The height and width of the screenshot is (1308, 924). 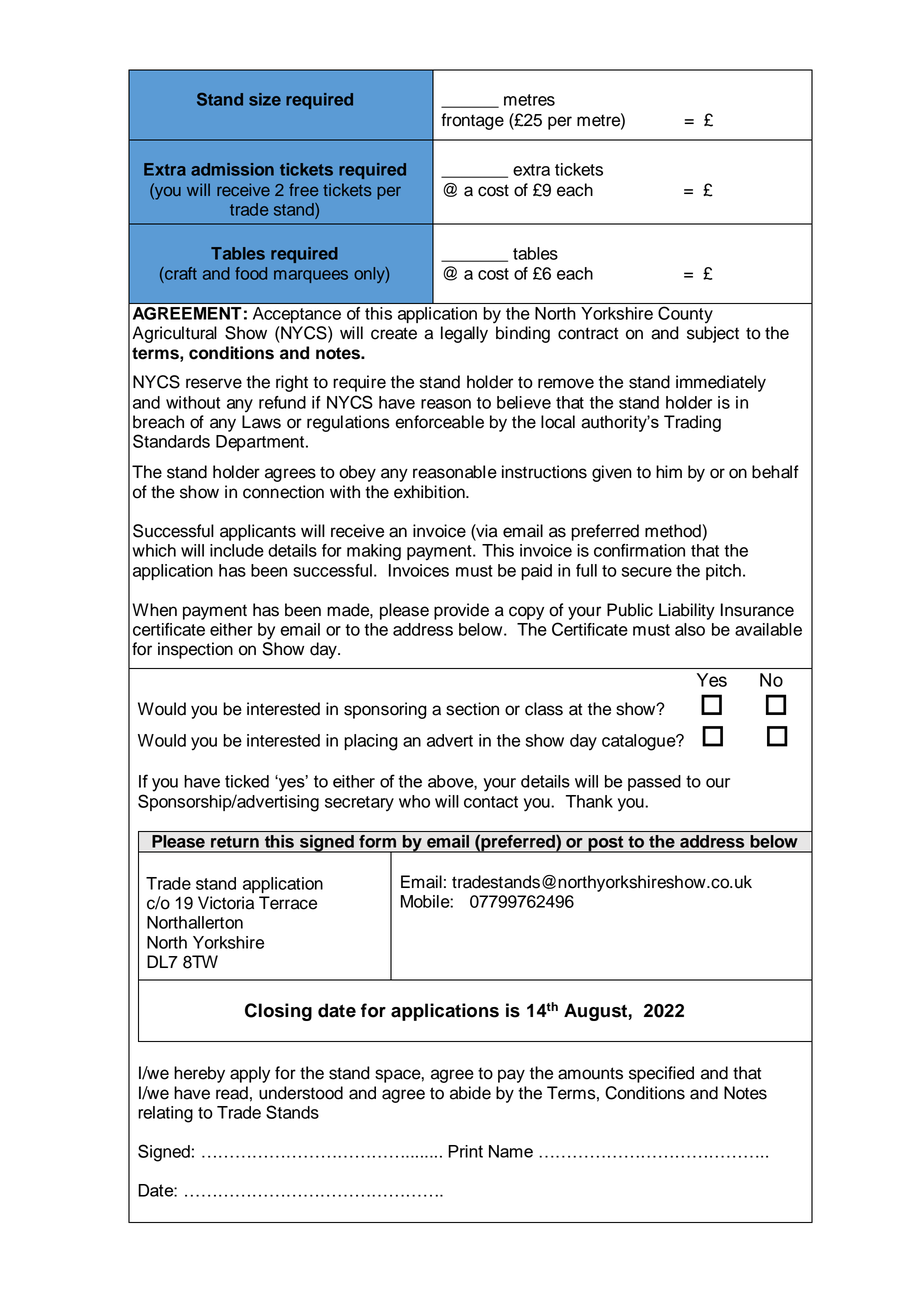 What do you see at coordinates (430, 492) in the screenshot?
I see `exhibition` at bounding box center [430, 492].
